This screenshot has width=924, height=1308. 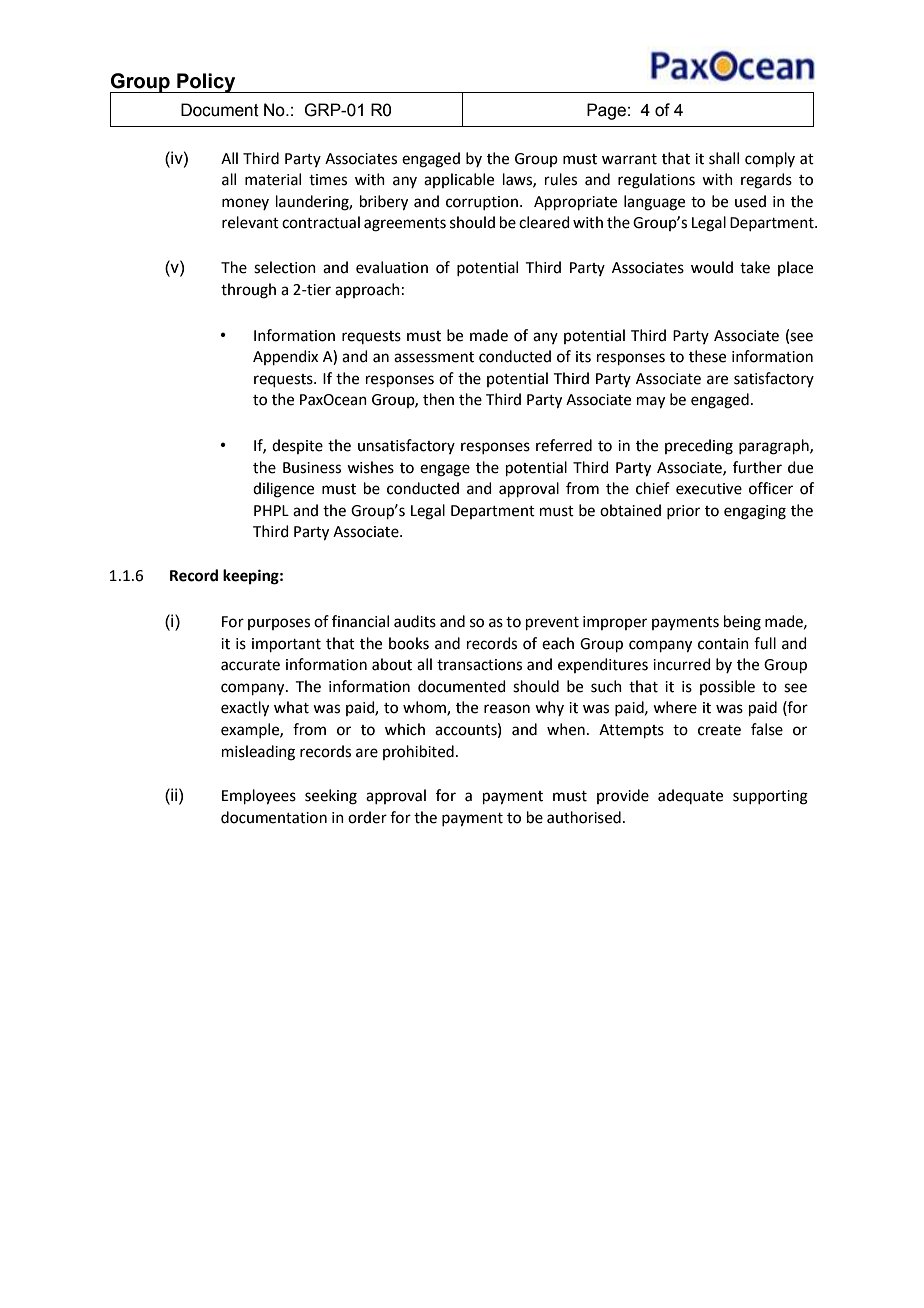 What do you see at coordinates (206, 83) in the screenshot?
I see `Policy` at bounding box center [206, 83].
